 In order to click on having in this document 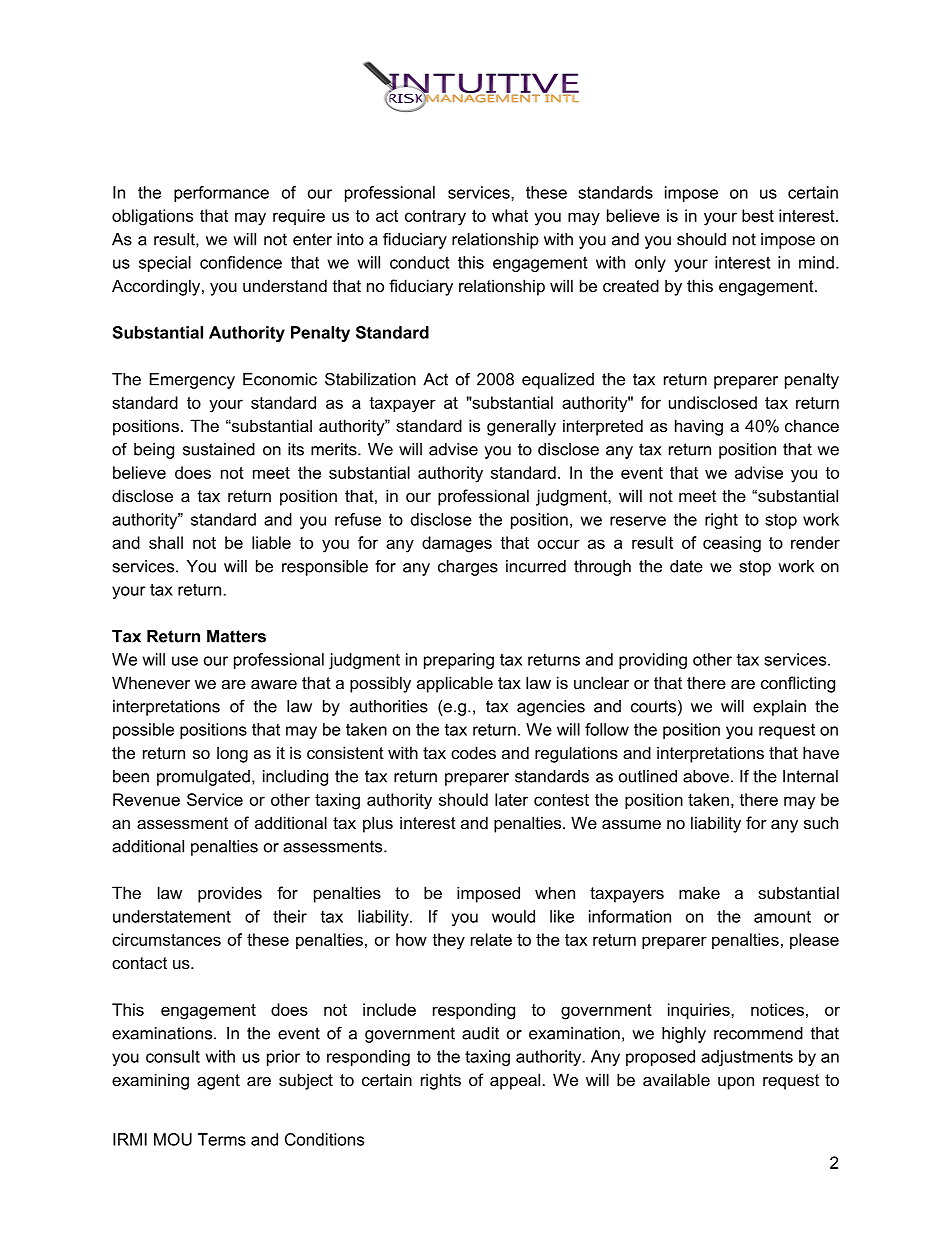, I will do `click(699, 427)`.
